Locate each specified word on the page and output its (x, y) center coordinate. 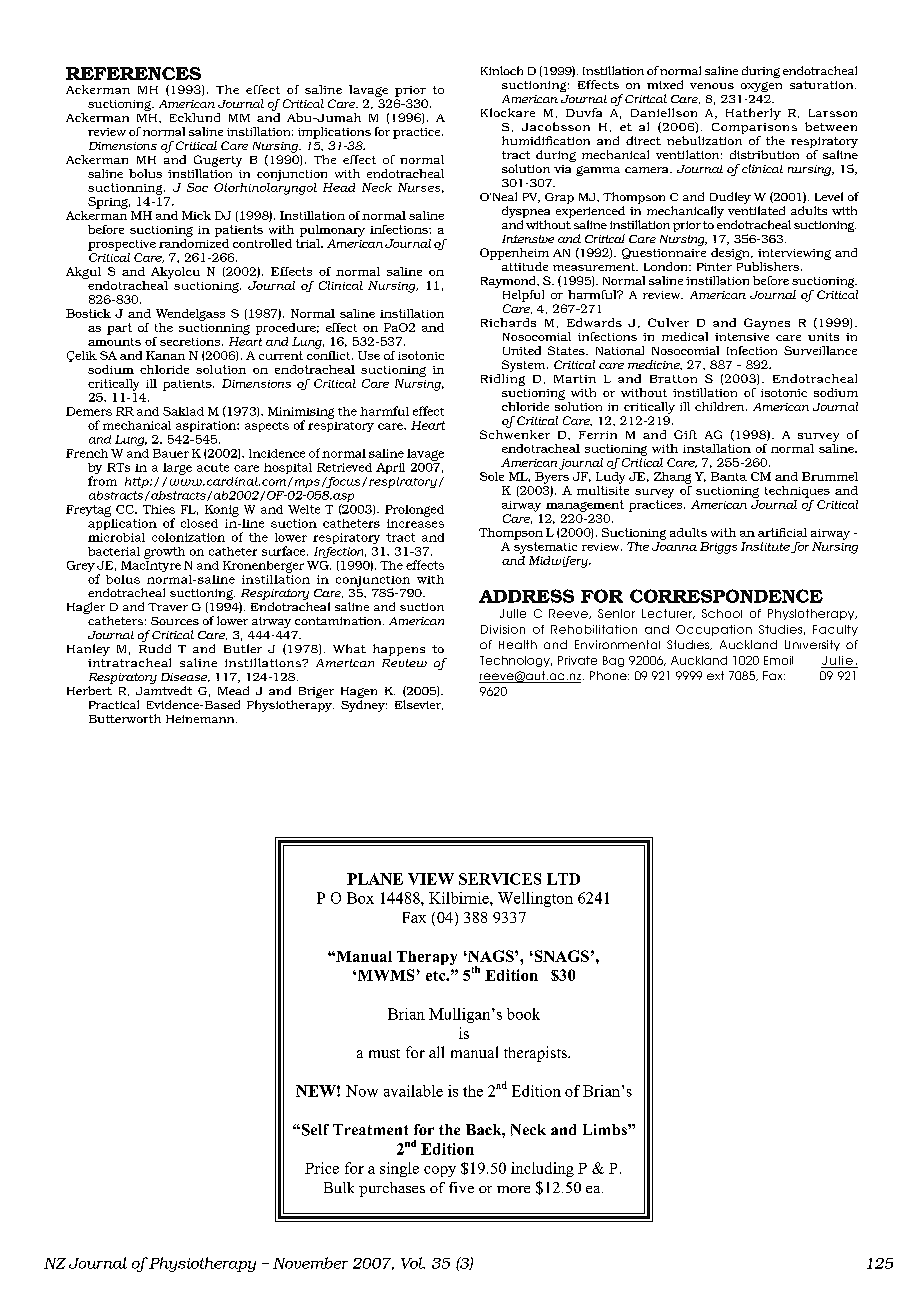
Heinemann (201, 719)
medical (685, 336)
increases (415, 523)
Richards (508, 322)
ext (715, 675)
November (310, 1263)
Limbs (606, 1129)
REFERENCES (133, 73)
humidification (546, 140)
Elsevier (419, 705)
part (119, 329)
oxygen (761, 87)
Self (314, 1130)
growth (164, 553)
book (523, 1014)
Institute (765, 546)
